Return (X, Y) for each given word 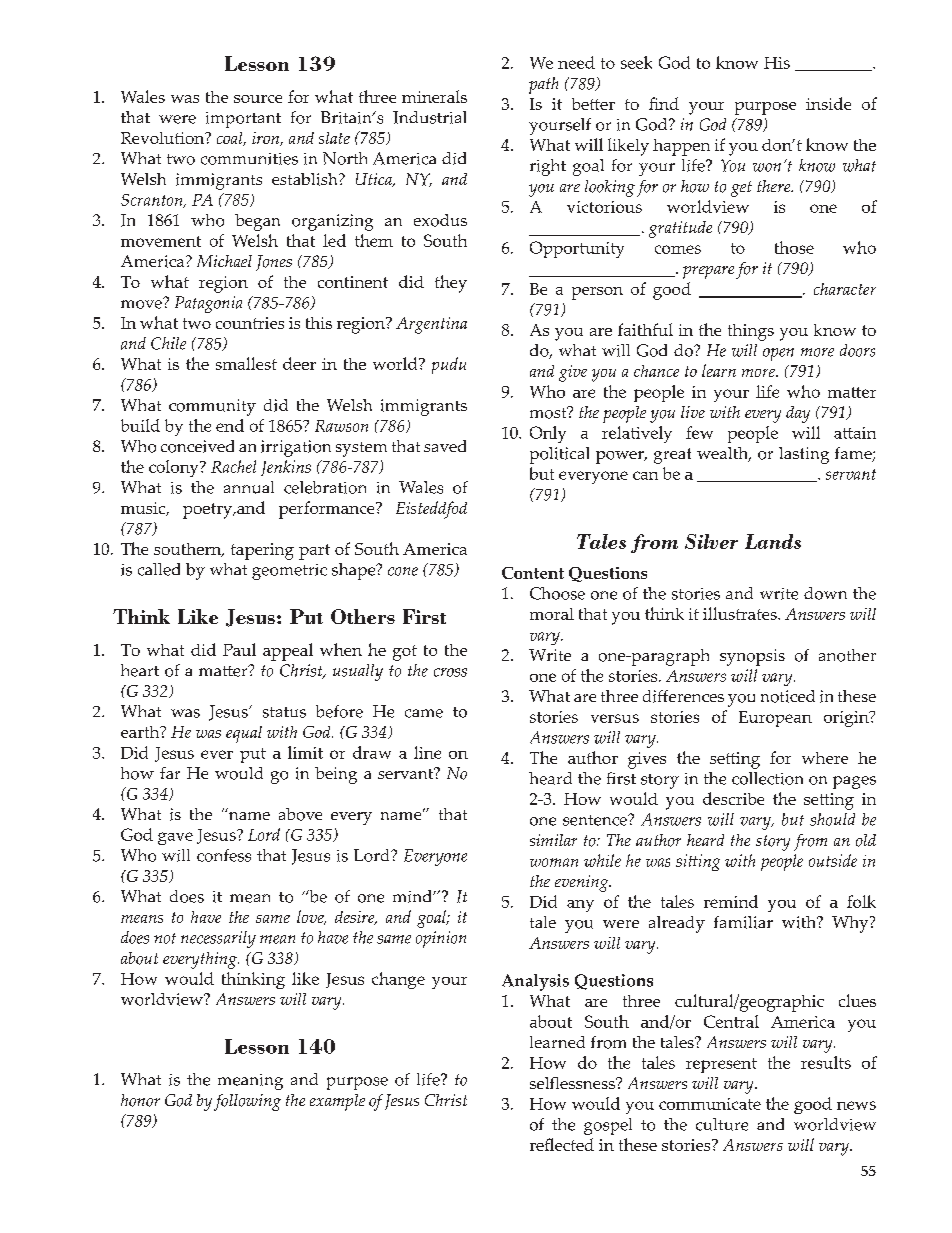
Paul (239, 649)
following (247, 1102)
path (543, 85)
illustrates (741, 613)
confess (224, 855)
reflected (562, 1144)
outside (833, 860)
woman (554, 862)
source (258, 99)
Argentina (431, 325)
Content (533, 573)
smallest (246, 363)
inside (828, 103)
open (778, 354)
